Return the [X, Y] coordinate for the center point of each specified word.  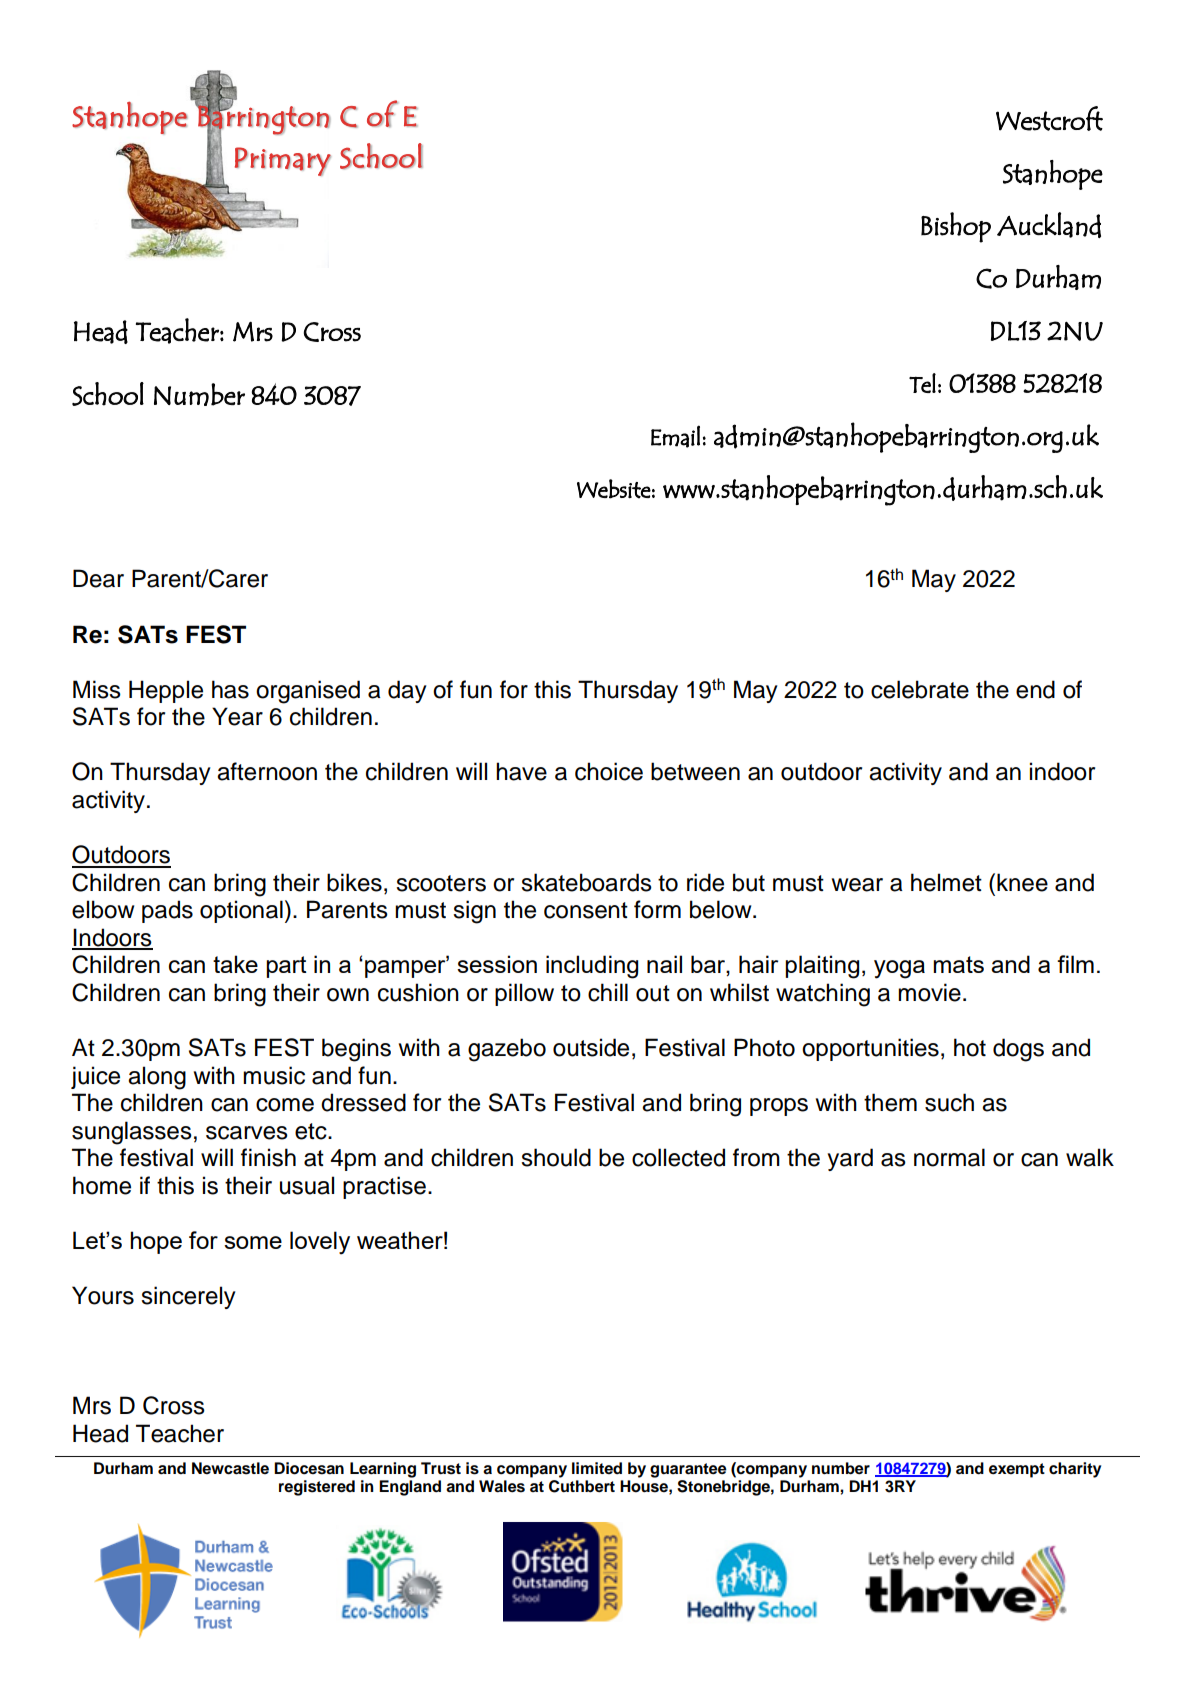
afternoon [267, 771]
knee [1022, 882]
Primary [283, 161]
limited [597, 1468]
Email [675, 436]
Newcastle [230, 1468]
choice [609, 771]
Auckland [1049, 225]
